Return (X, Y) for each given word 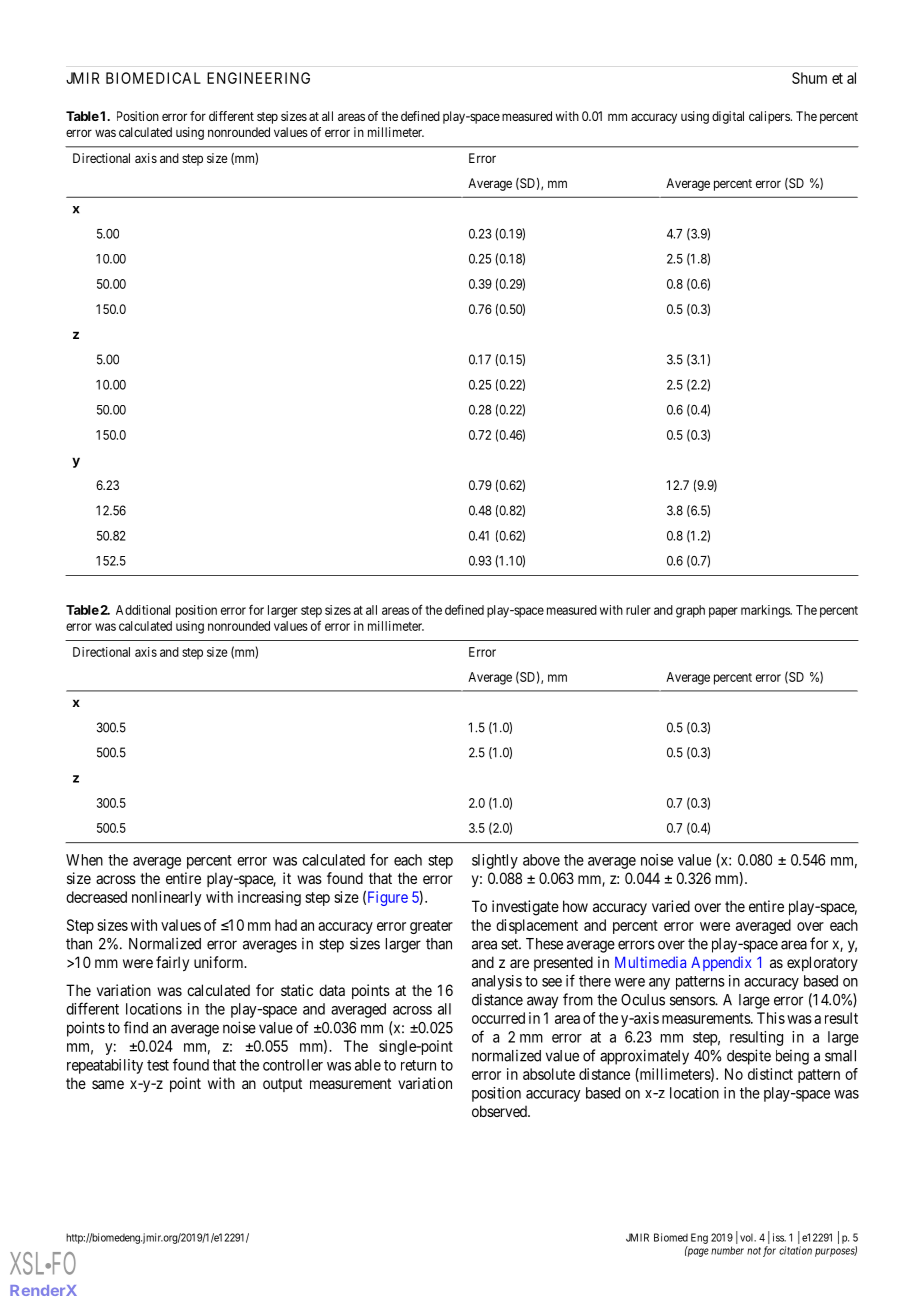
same (108, 1084)
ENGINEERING (258, 78)
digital (728, 117)
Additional (143, 610)
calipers (770, 117)
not (754, 1251)
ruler (638, 610)
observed (500, 1111)
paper (723, 612)
